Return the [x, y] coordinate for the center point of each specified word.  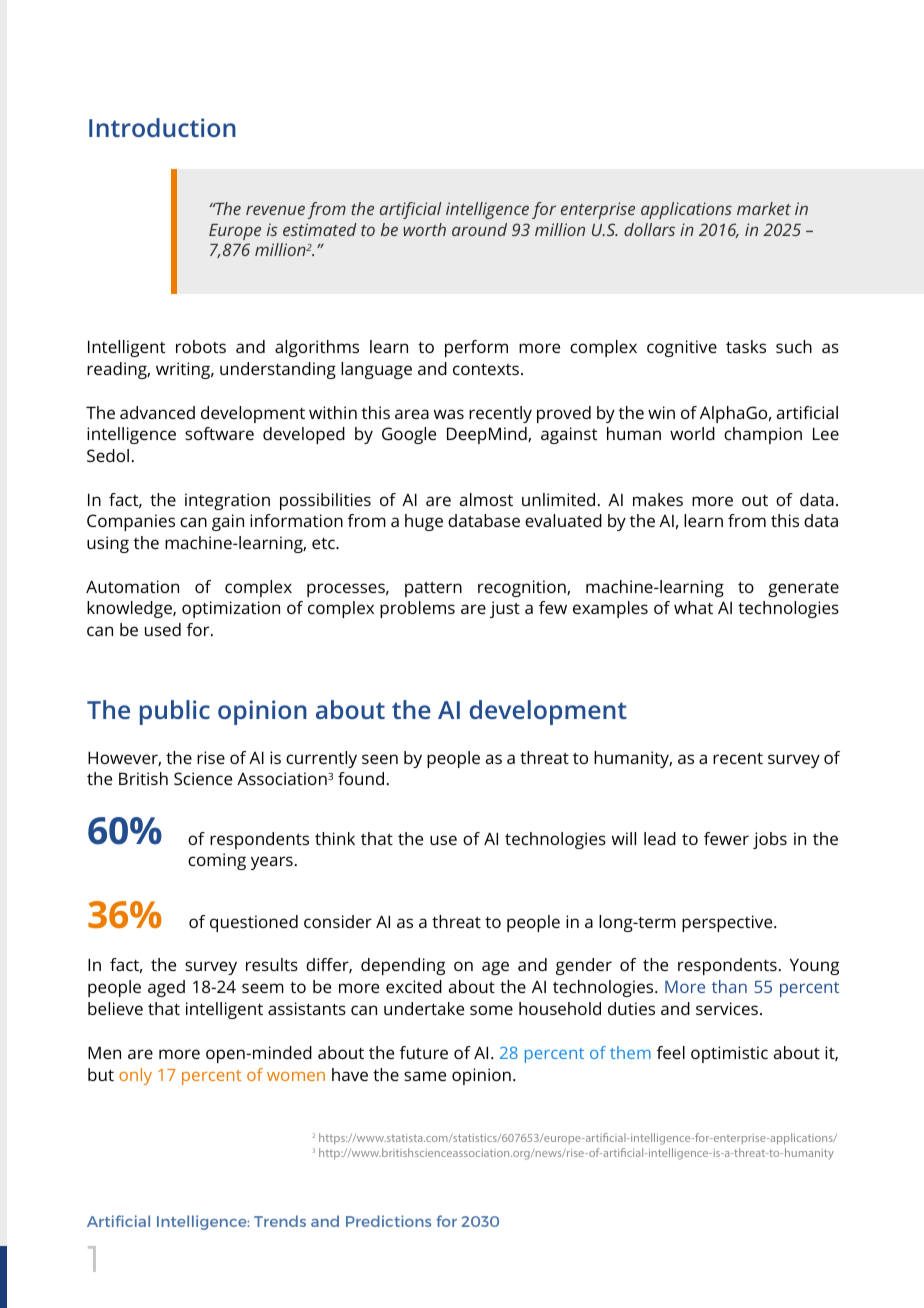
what [693, 607]
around [479, 229]
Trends [280, 1221]
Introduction [162, 127]
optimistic [729, 1054]
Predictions [388, 1221]
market [764, 208]
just [505, 609]
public [175, 712]
